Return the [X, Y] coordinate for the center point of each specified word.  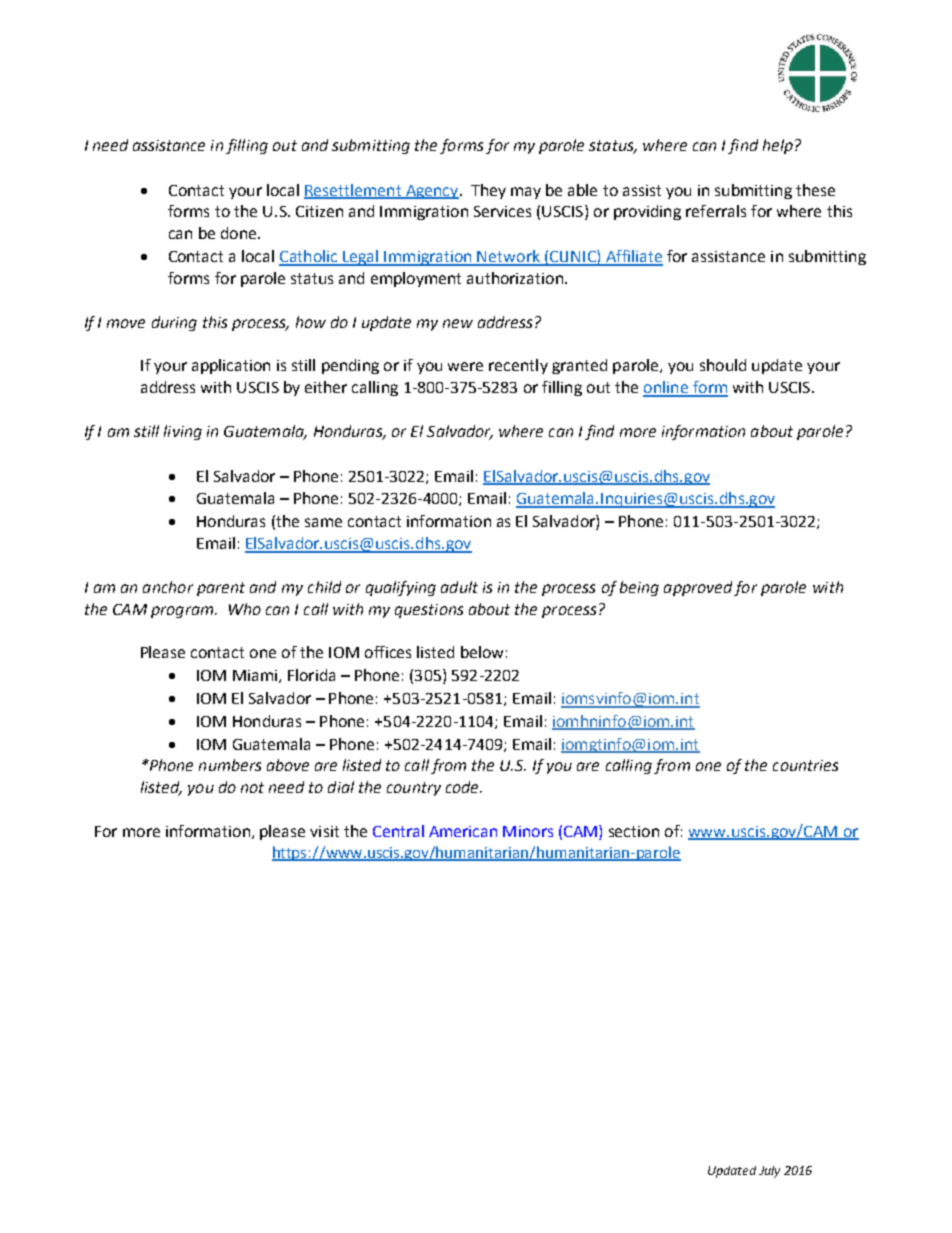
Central [398, 831]
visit [324, 831]
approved [698, 588]
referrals [716, 211]
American [463, 831]
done [240, 233]
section [634, 831]
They [488, 191]
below [482, 652]
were [465, 366]
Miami [256, 676]
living [183, 432]
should [723, 365]
